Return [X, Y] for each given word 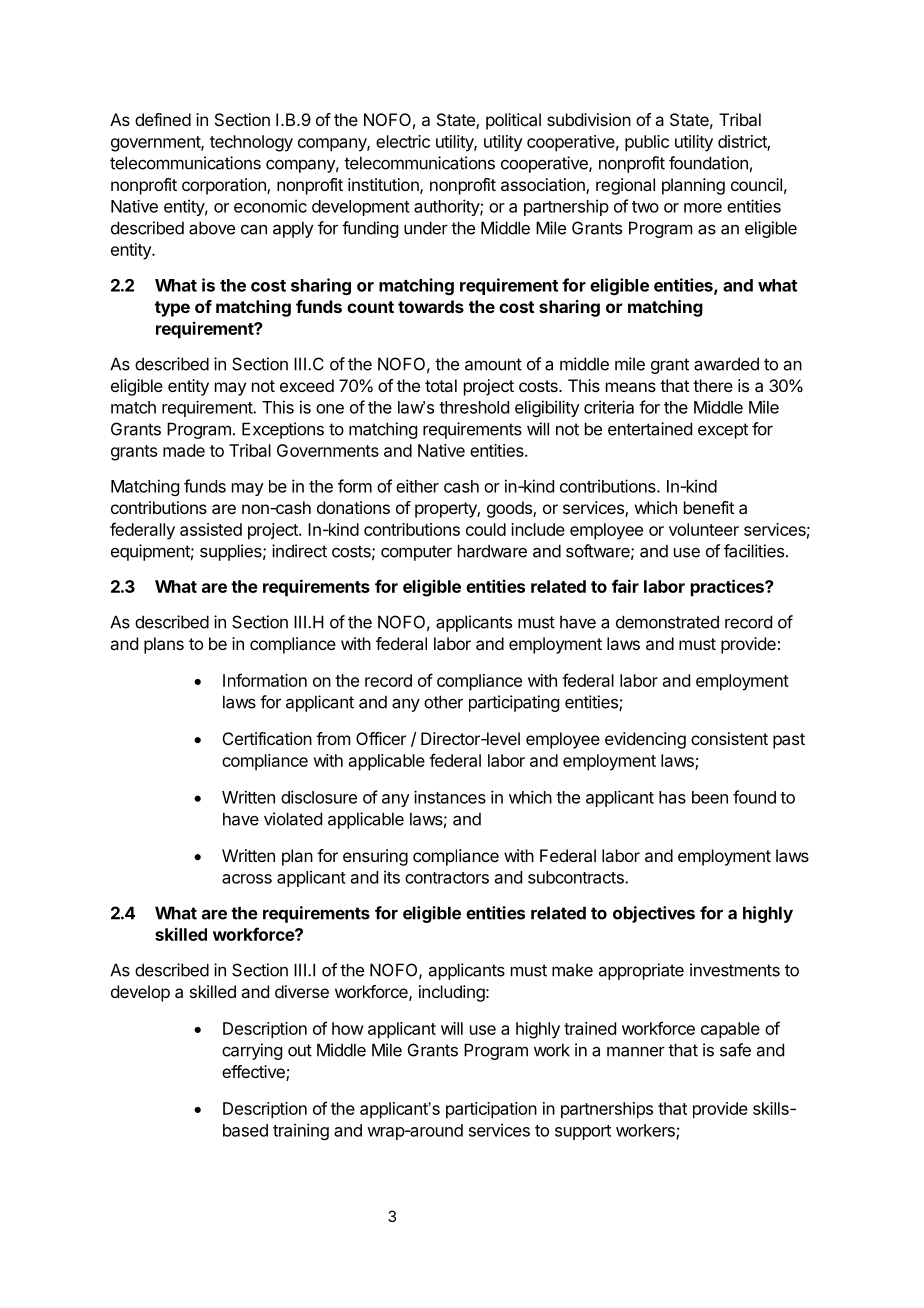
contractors [447, 878]
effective [254, 1073]
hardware [492, 551]
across [247, 879]
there [713, 385]
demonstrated [667, 622]
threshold [474, 407]
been [710, 797]
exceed [307, 385]
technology [251, 143]
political [513, 121]
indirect [299, 551]
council [756, 184]
